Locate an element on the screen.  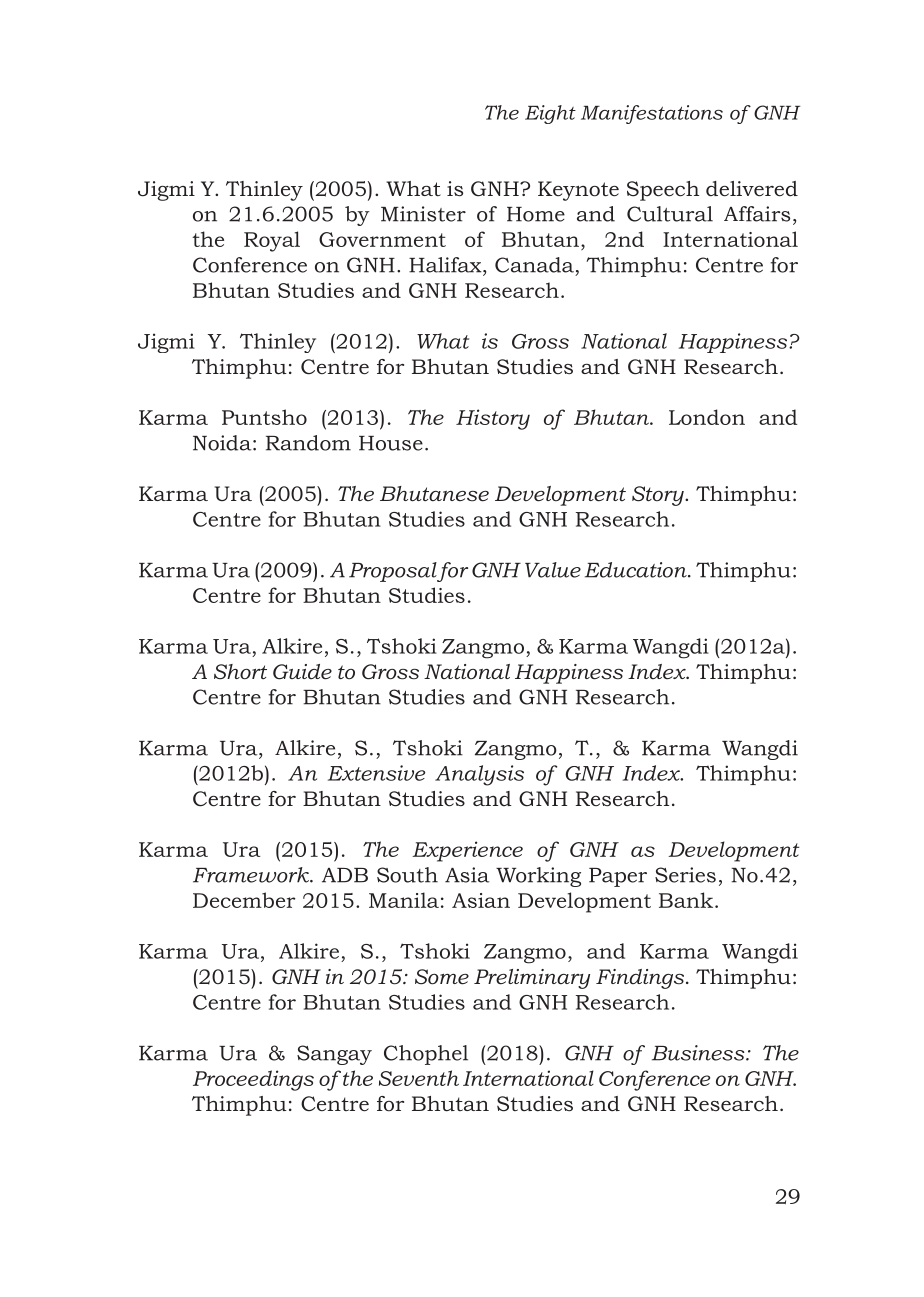
Proceedings is located at coordinates (253, 1080).
